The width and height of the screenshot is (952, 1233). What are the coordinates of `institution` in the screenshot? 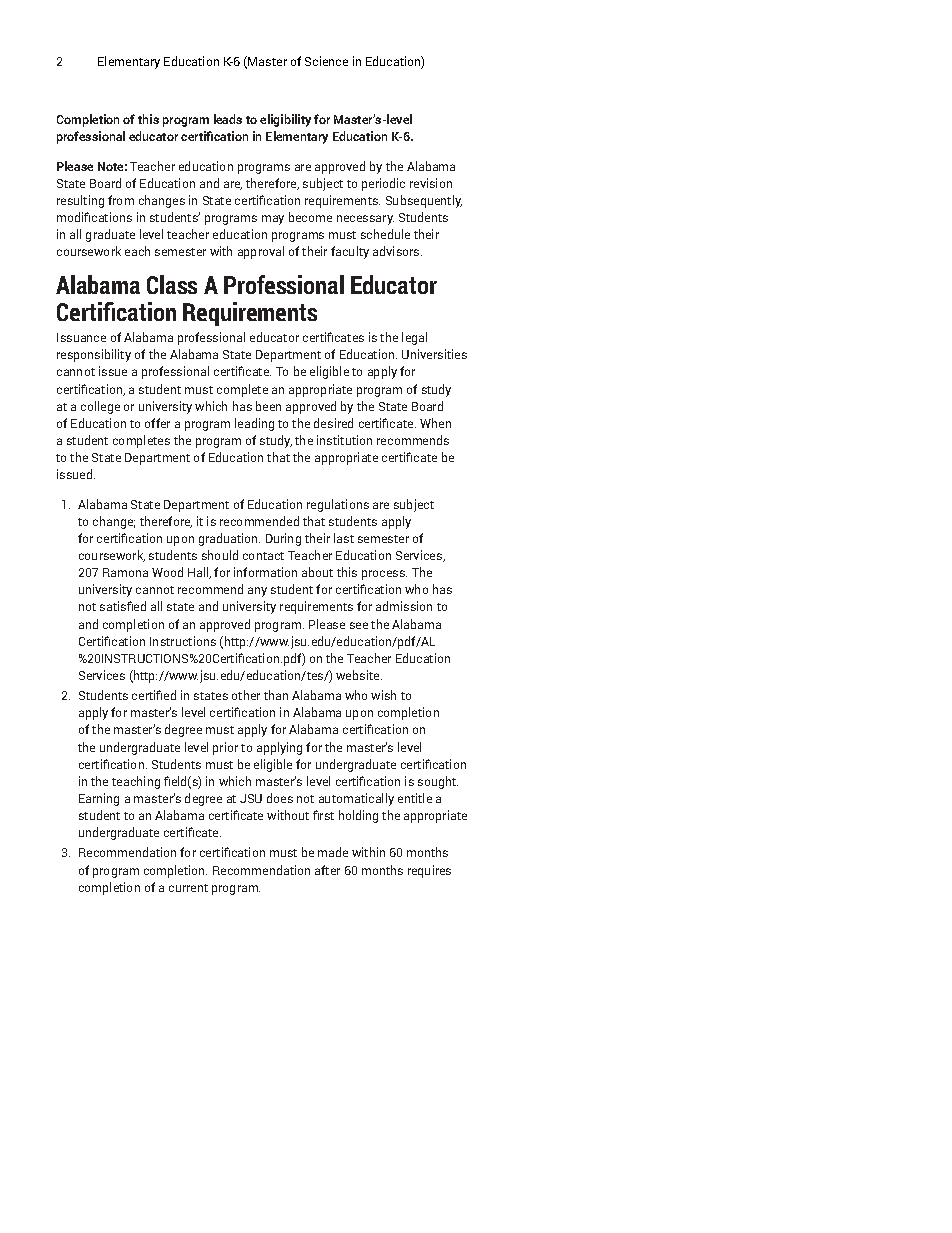 It's located at (344, 440).
